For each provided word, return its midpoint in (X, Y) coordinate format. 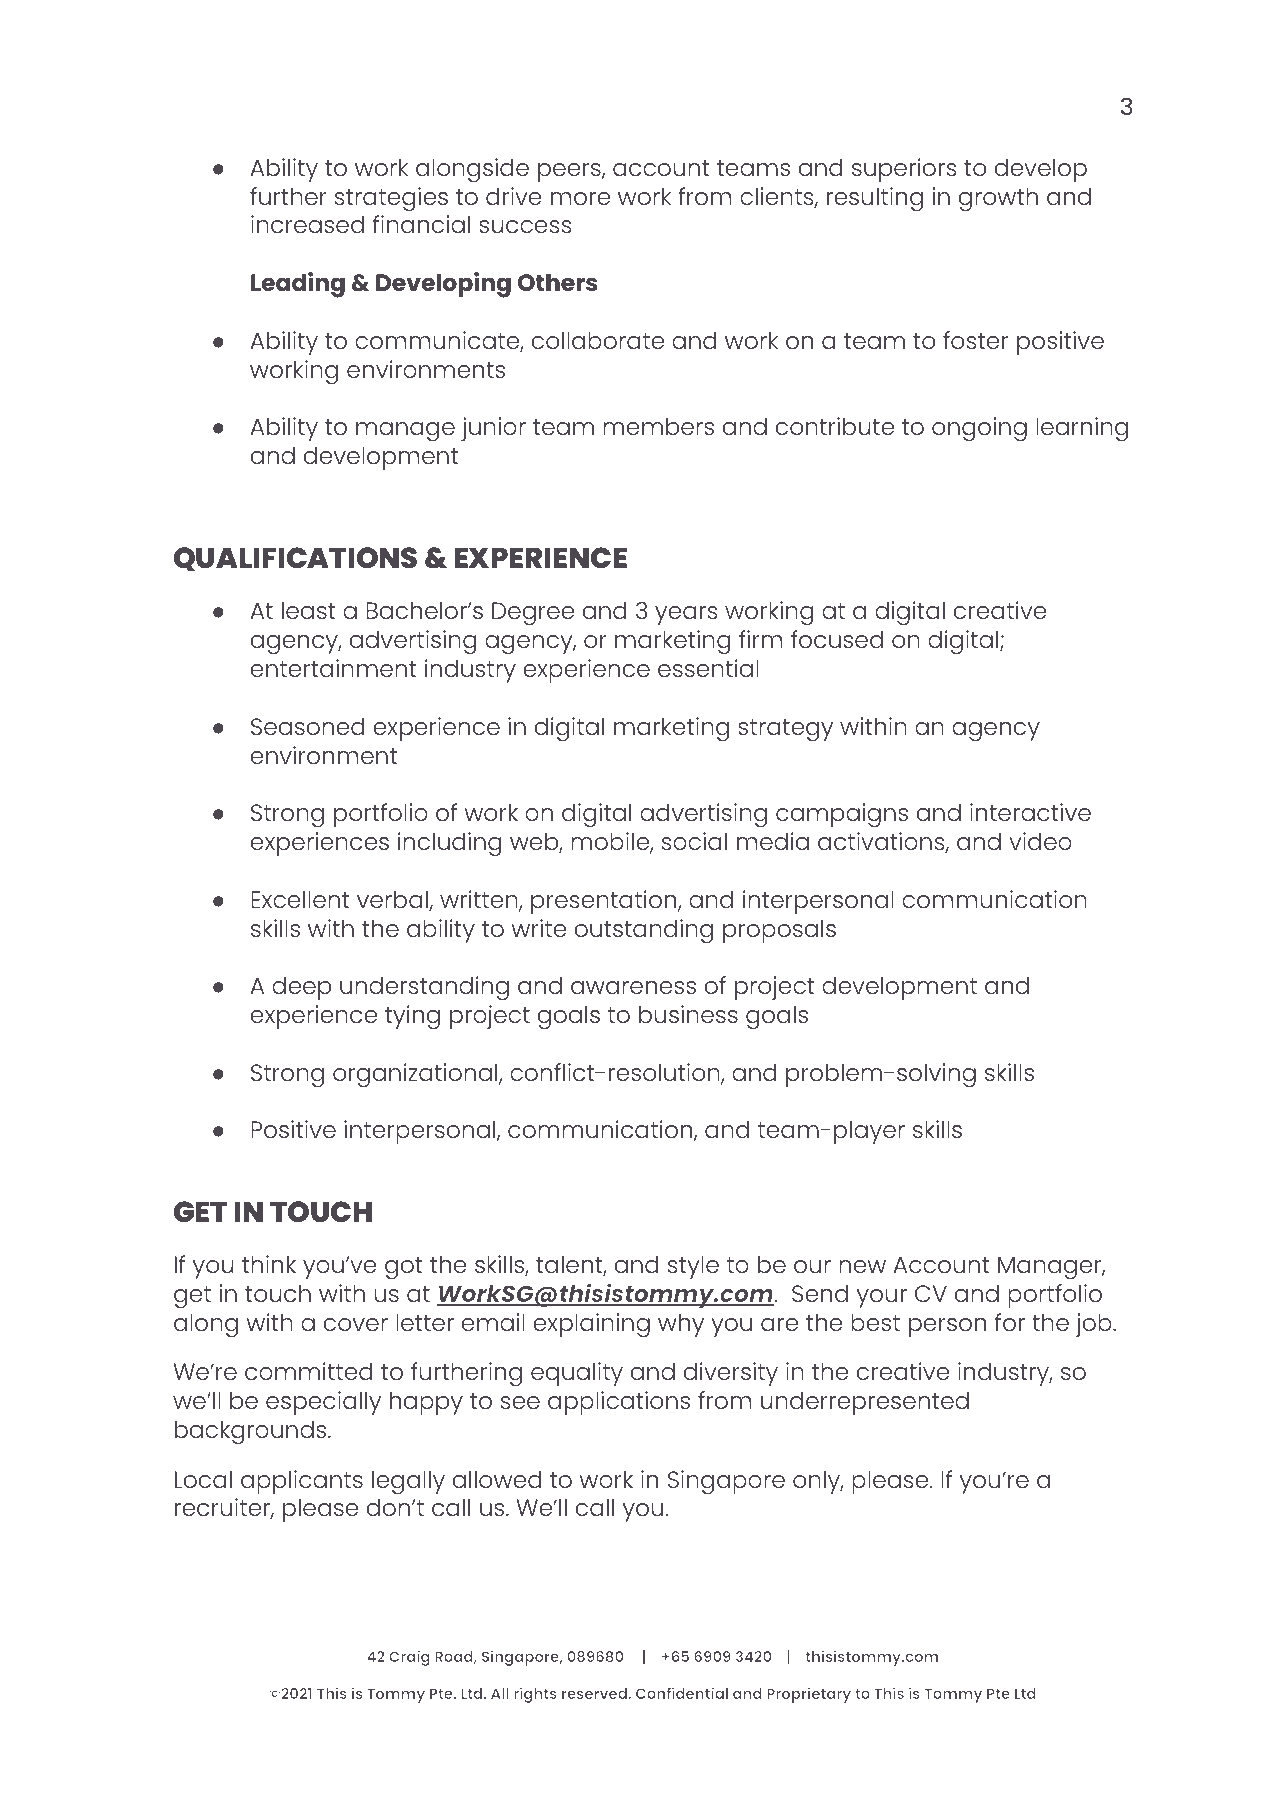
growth (998, 199)
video (1040, 841)
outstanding (644, 931)
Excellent (300, 899)
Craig (409, 1658)
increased (307, 224)
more (580, 198)
